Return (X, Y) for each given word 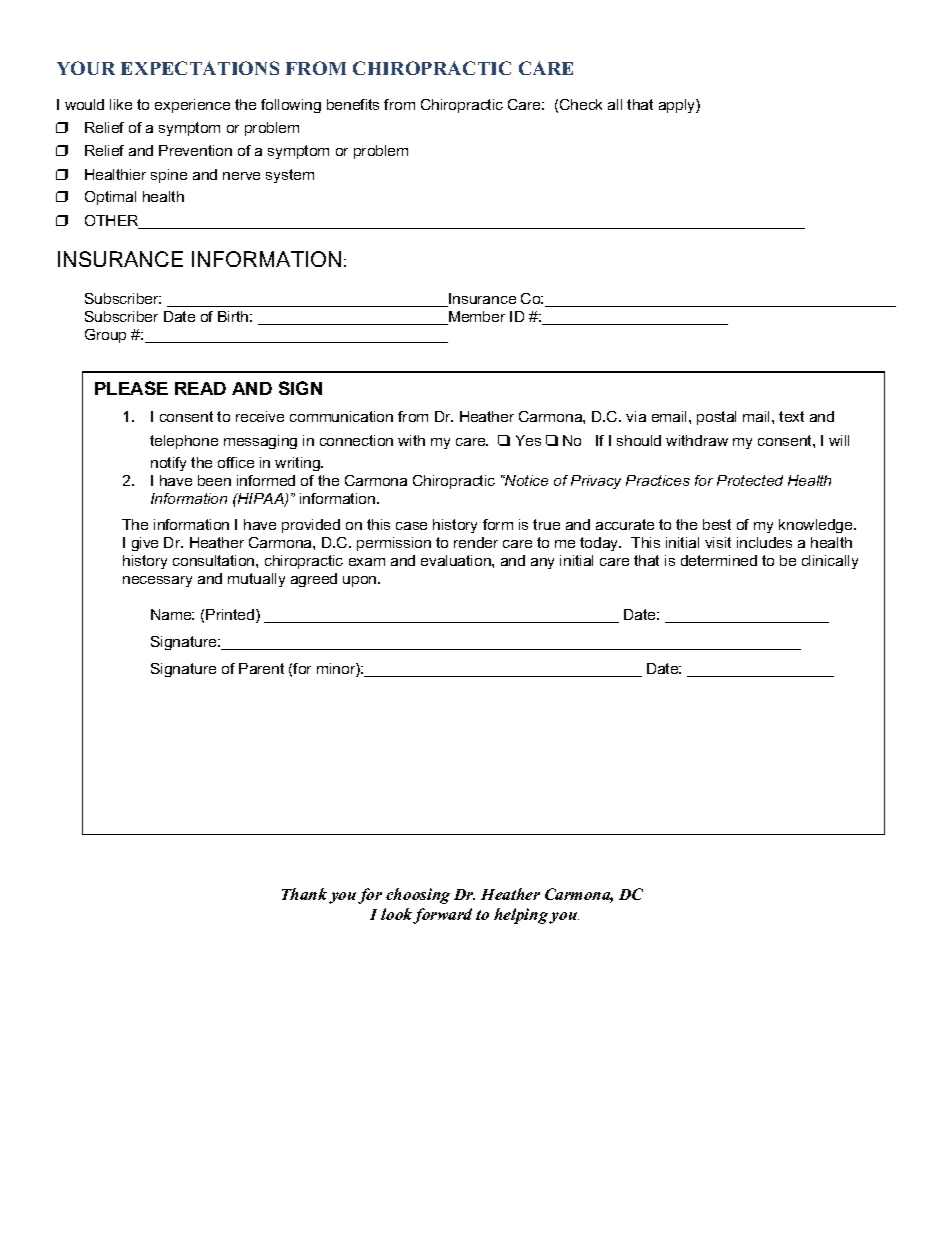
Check (581, 104)
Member (476, 318)
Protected (750, 480)
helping (522, 916)
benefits (353, 104)
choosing (418, 896)
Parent (261, 668)
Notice (525, 480)
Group (105, 336)
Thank (304, 894)
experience (192, 106)
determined (719, 560)
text (791, 416)
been (214, 480)
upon (361, 581)
